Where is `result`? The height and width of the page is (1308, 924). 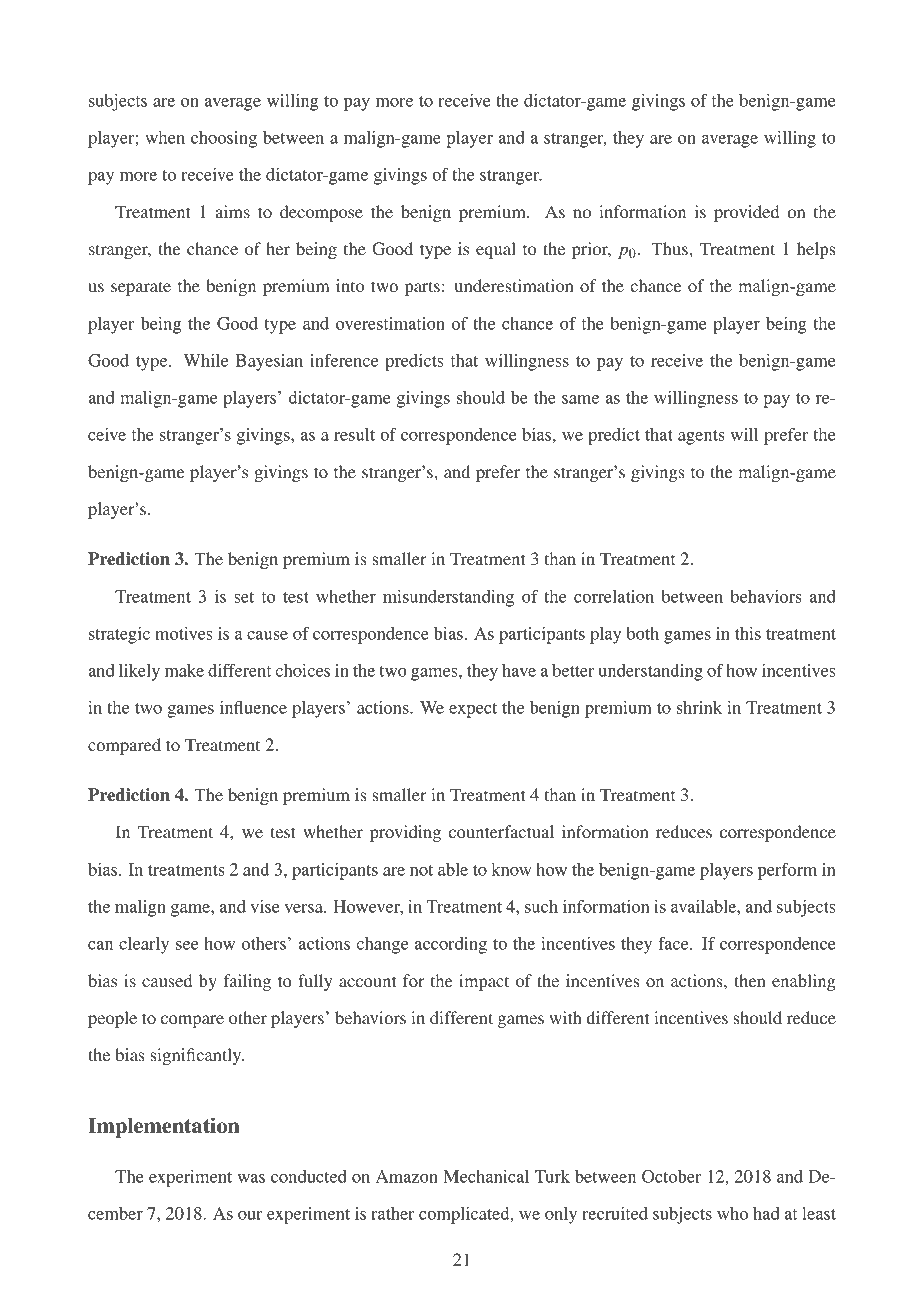 result is located at coordinates (354, 434).
